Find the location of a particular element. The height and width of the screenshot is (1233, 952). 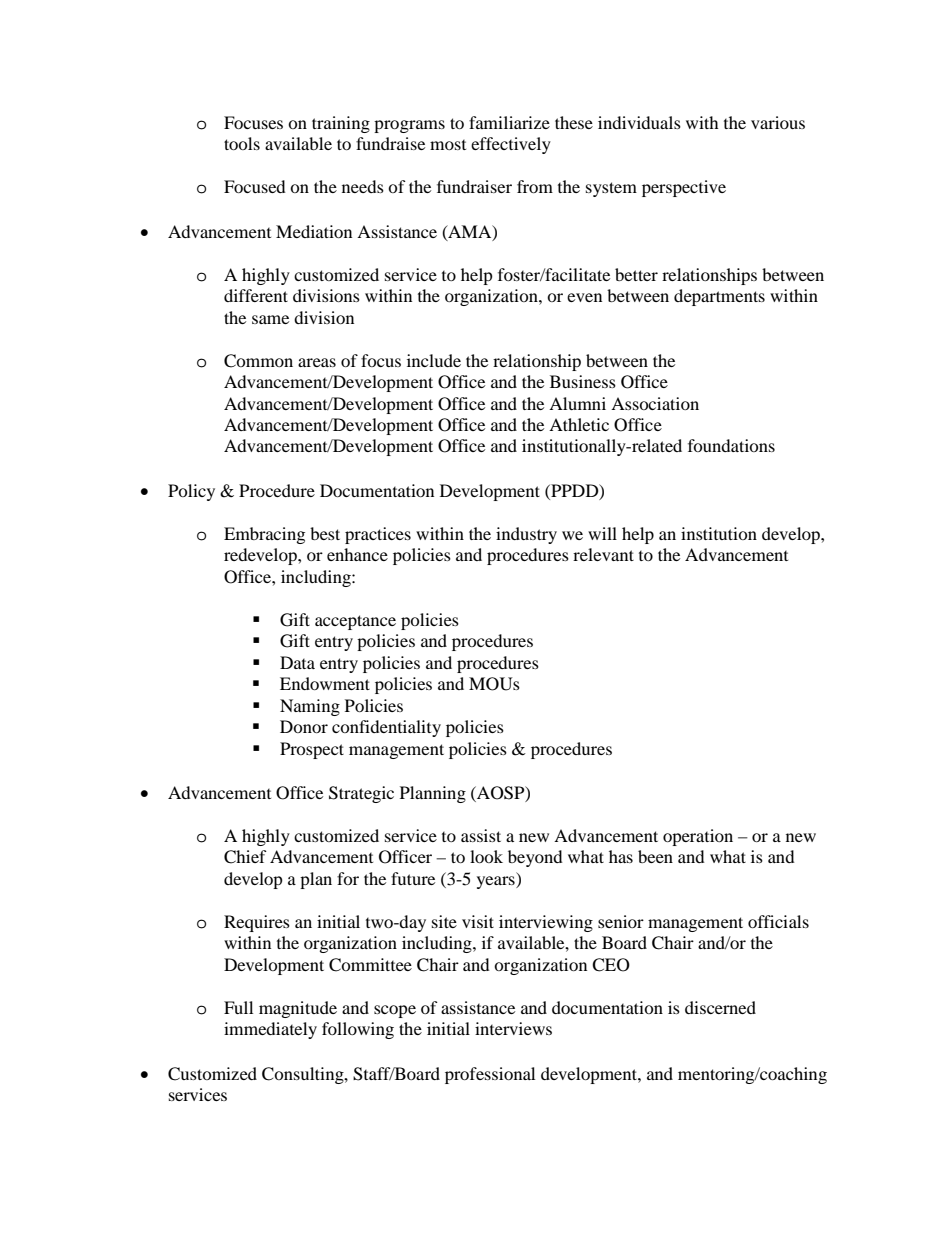

foundations is located at coordinates (731, 445).
